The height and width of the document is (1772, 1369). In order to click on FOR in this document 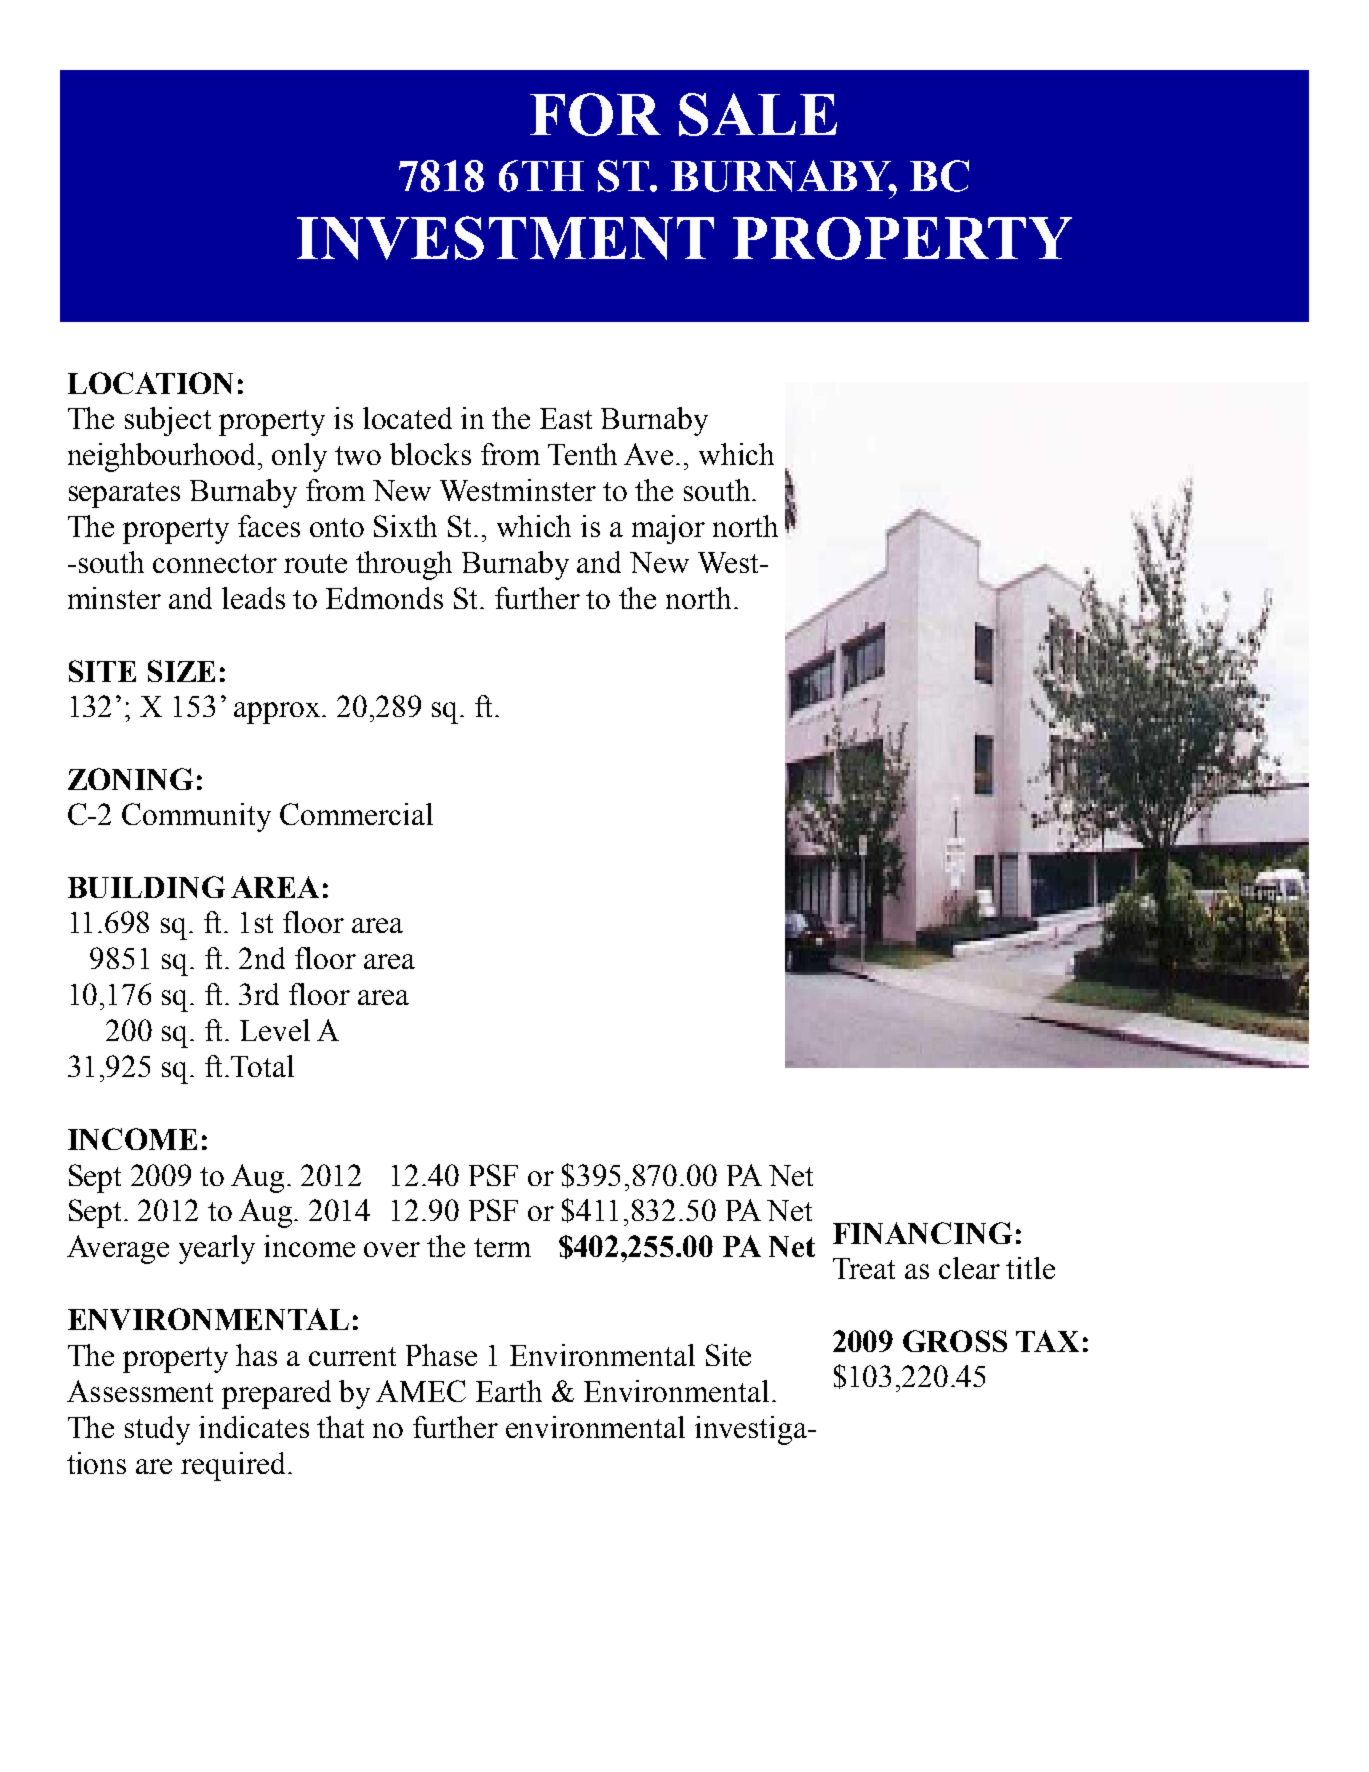, I will do `click(595, 114)`.
